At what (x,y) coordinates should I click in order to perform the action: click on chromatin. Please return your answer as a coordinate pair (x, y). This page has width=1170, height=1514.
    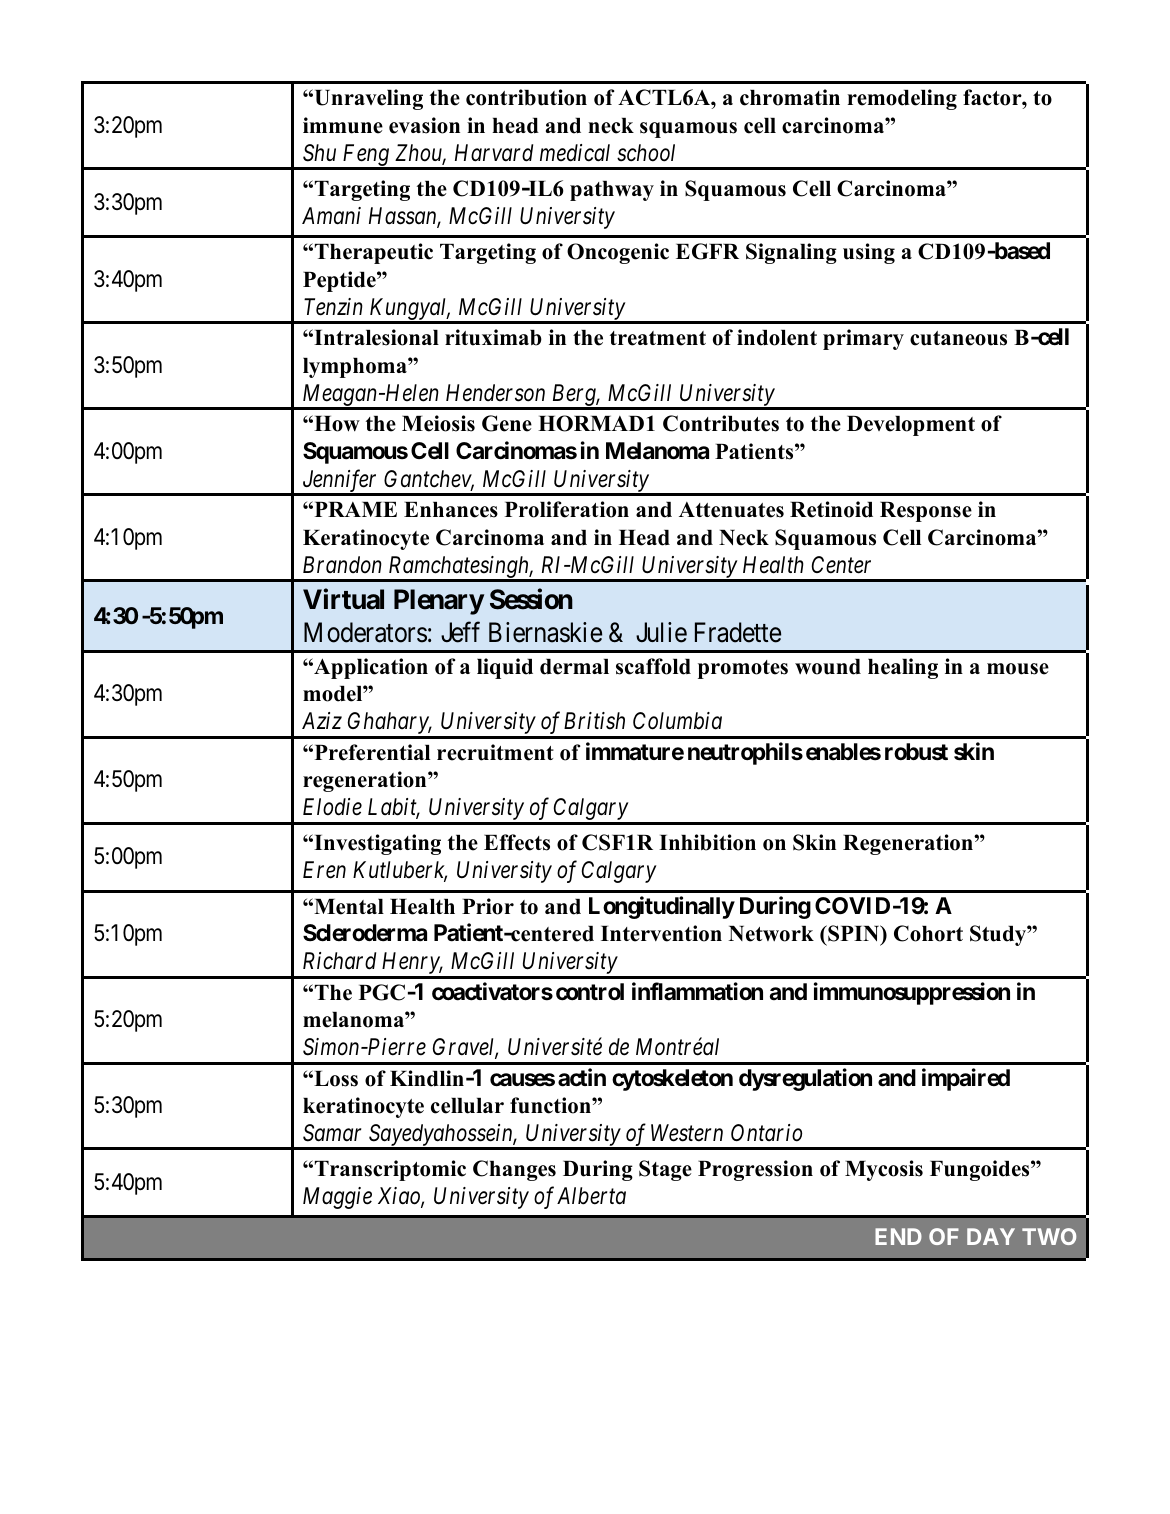
    Looking at the image, I should click on (790, 97).
